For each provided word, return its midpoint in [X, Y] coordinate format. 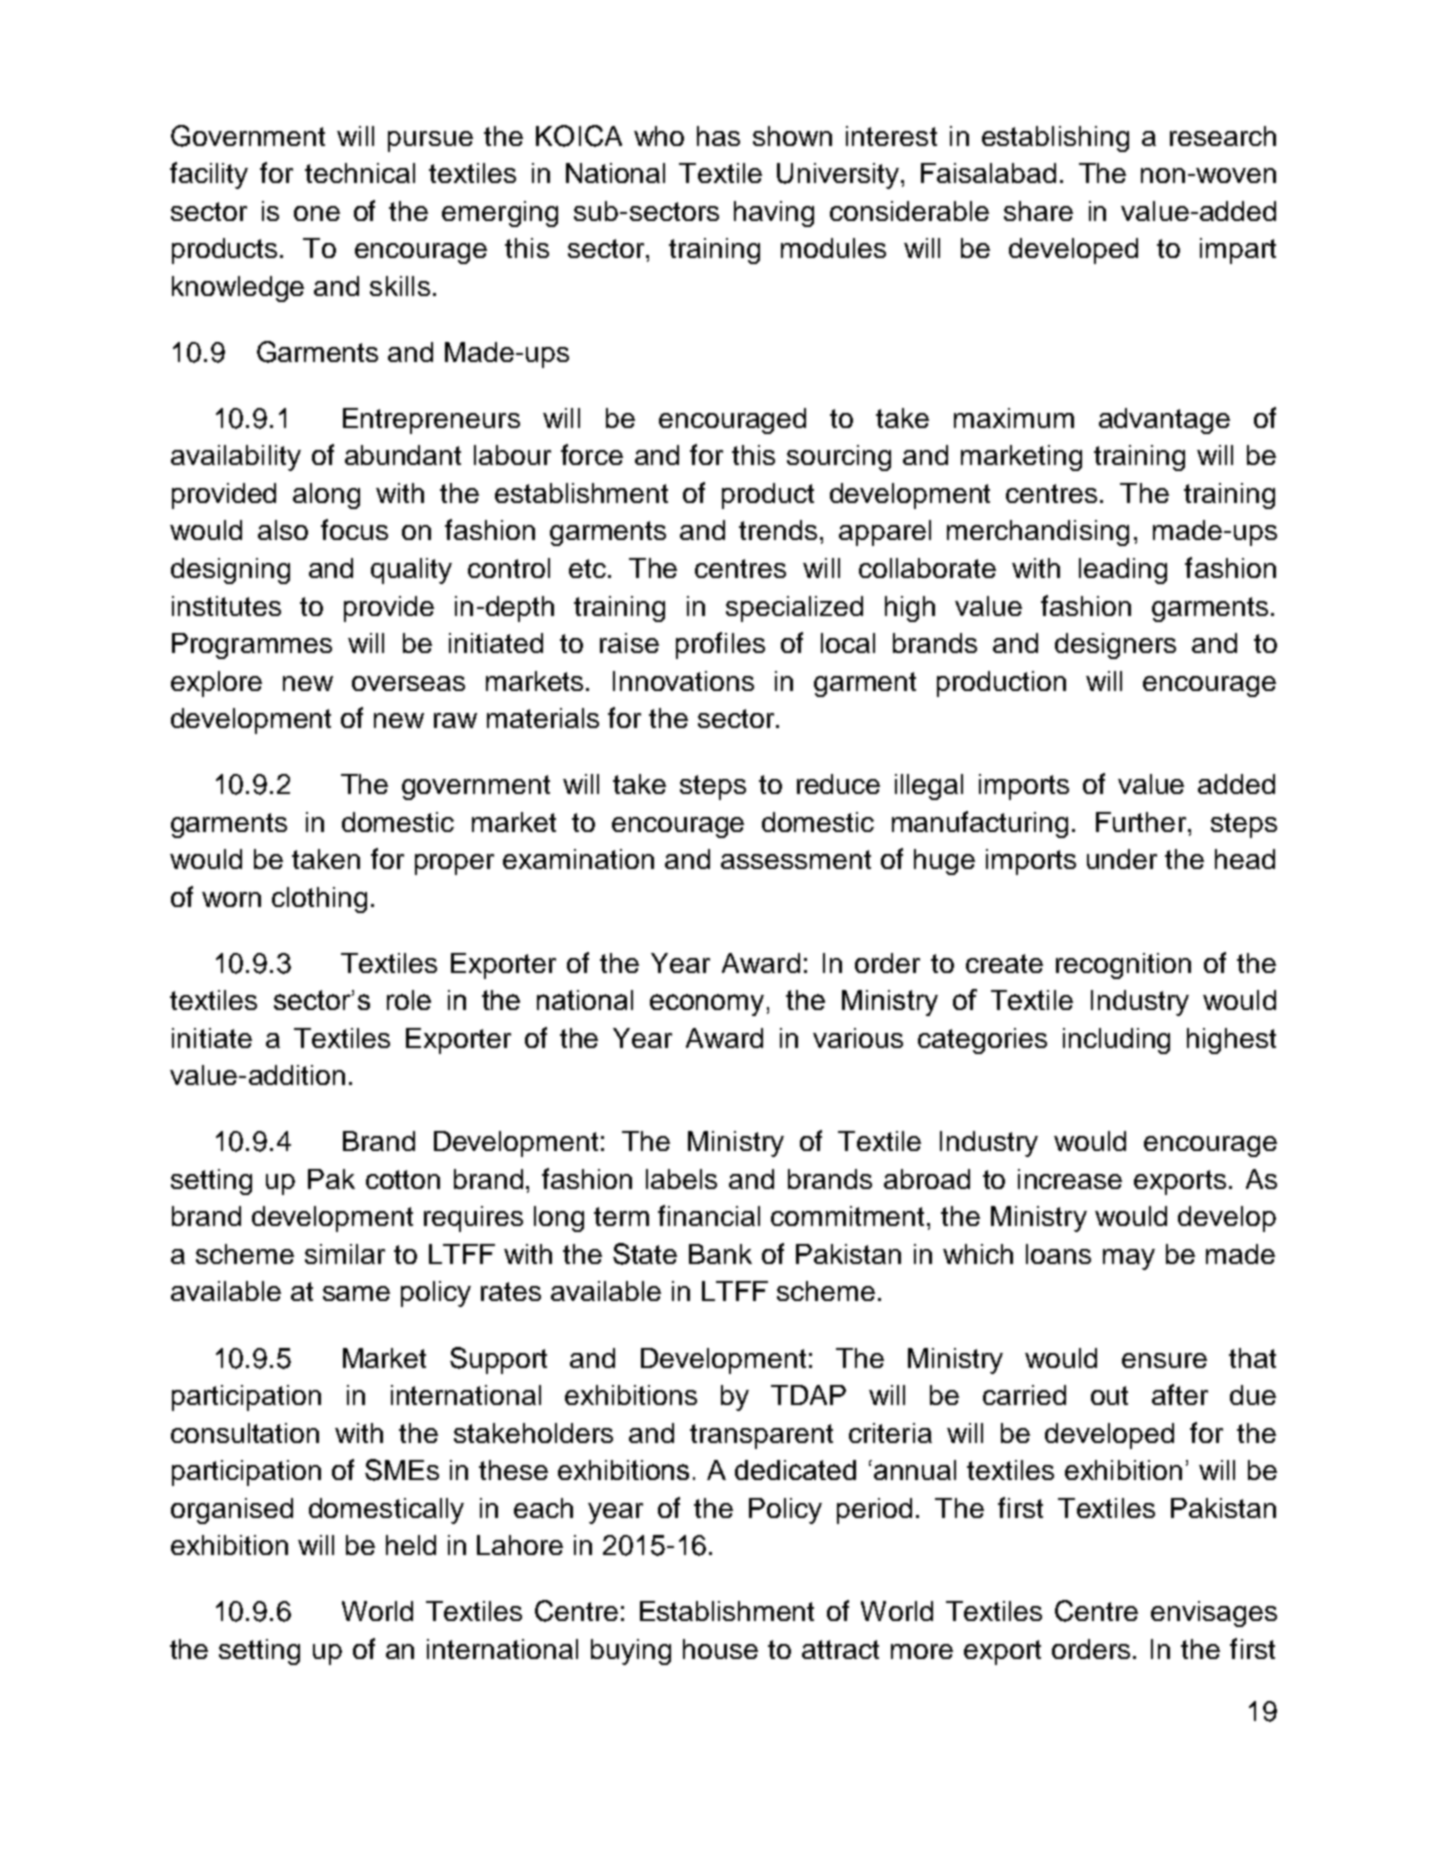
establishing [1055, 139]
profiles [720, 645]
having [774, 214]
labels [681, 1179]
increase [1070, 1179]
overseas [408, 683]
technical [360, 173]
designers [1115, 646]
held [411, 1545]
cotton [403, 1179]
